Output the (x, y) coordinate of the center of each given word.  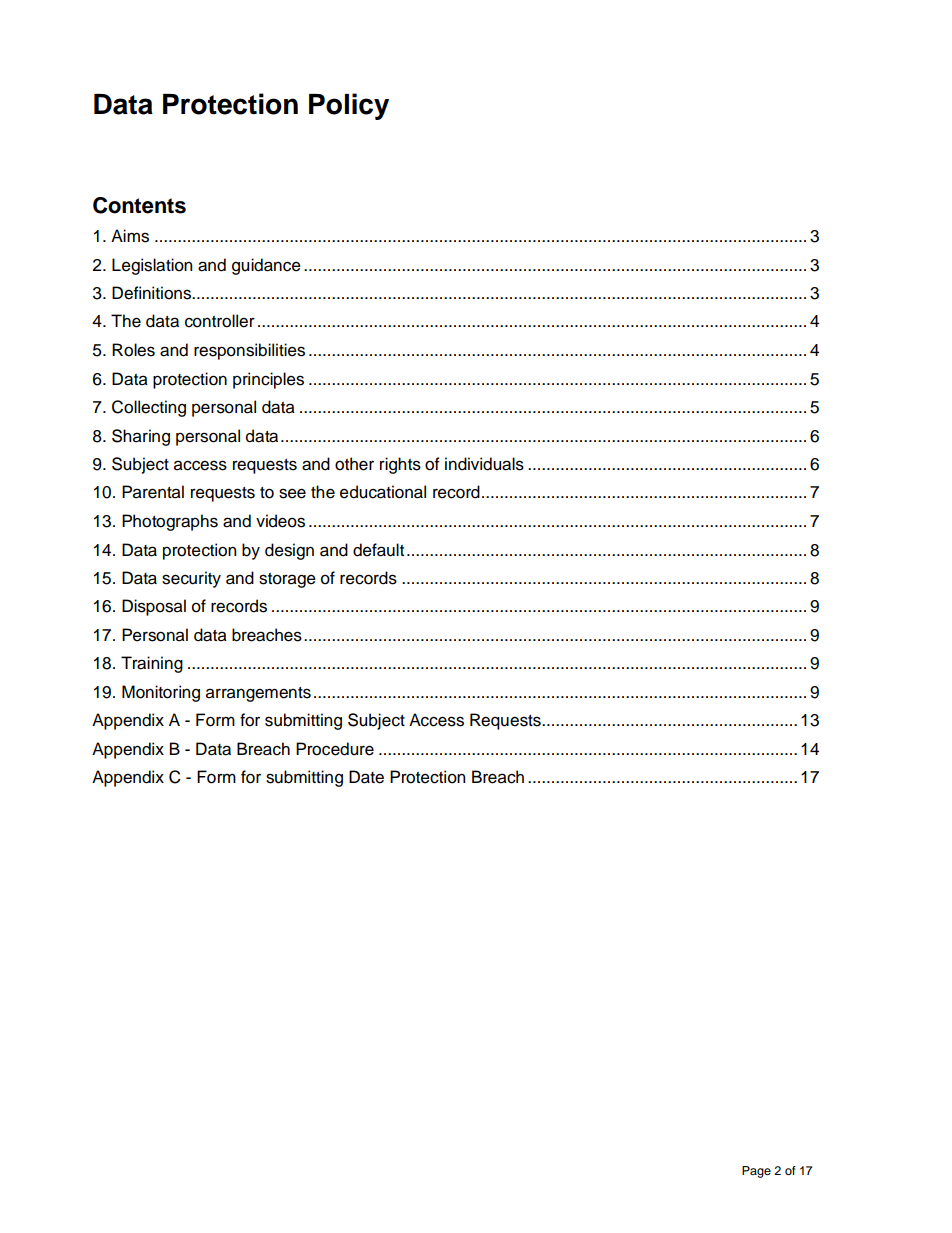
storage (287, 580)
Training (152, 664)
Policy (349, 106)
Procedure (335, 749)
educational (383, 492)
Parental (153, 492)
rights (400, 465)
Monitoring (161, 693)
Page (756, 1172)
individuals (484, 464)
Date (366, 777)
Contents (139, 205)
